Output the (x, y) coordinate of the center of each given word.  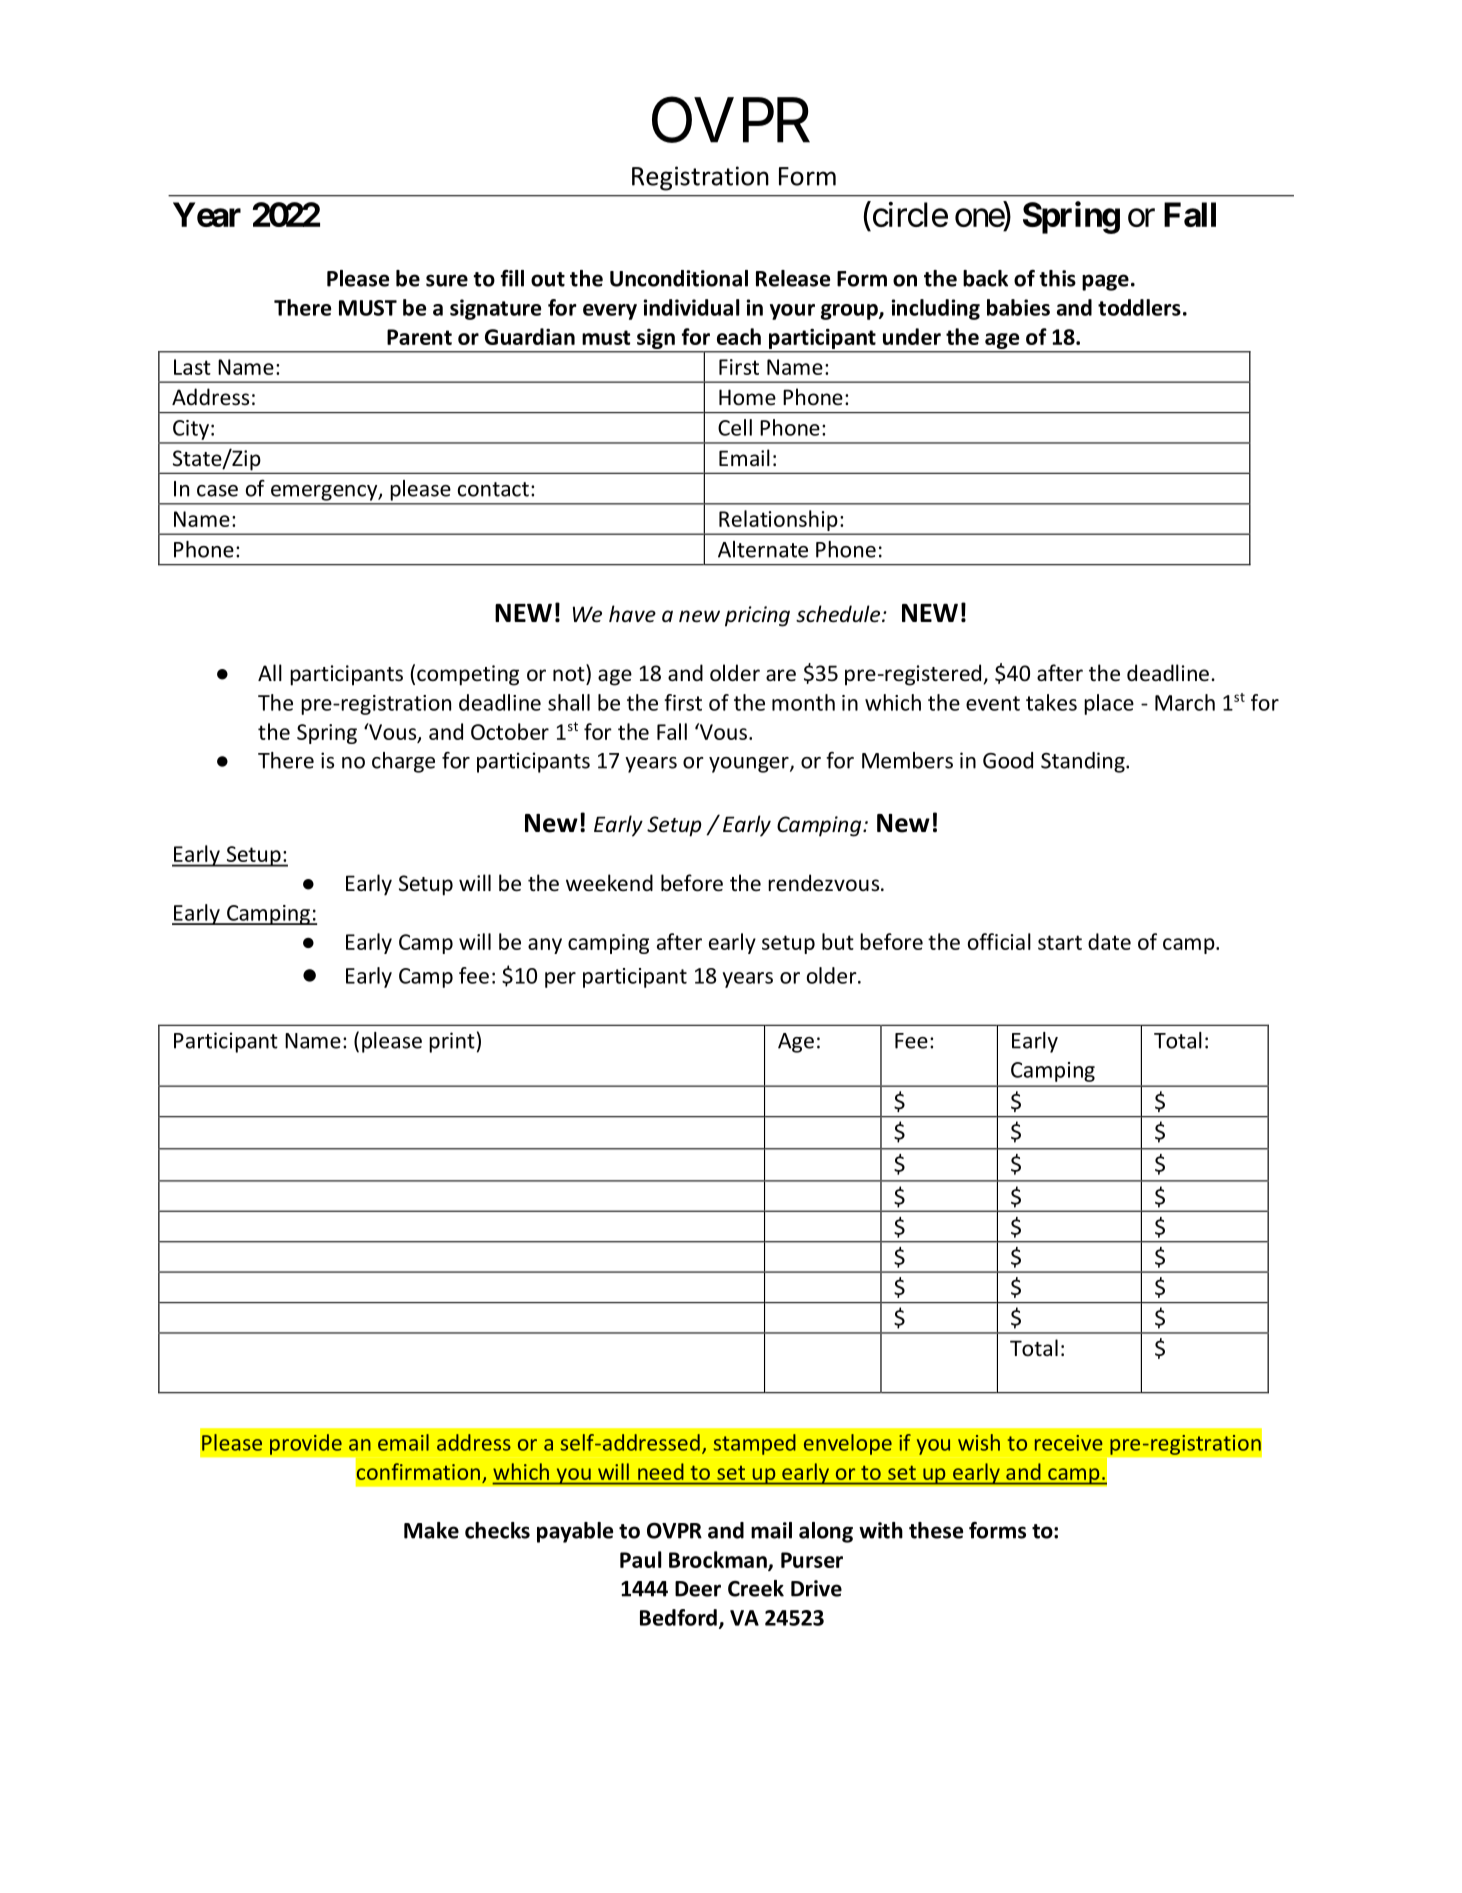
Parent (419, 337)
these (936, 1530)
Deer (698, 1589)
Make (431, 1530)
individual (691, 307)
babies (1018, 307)
